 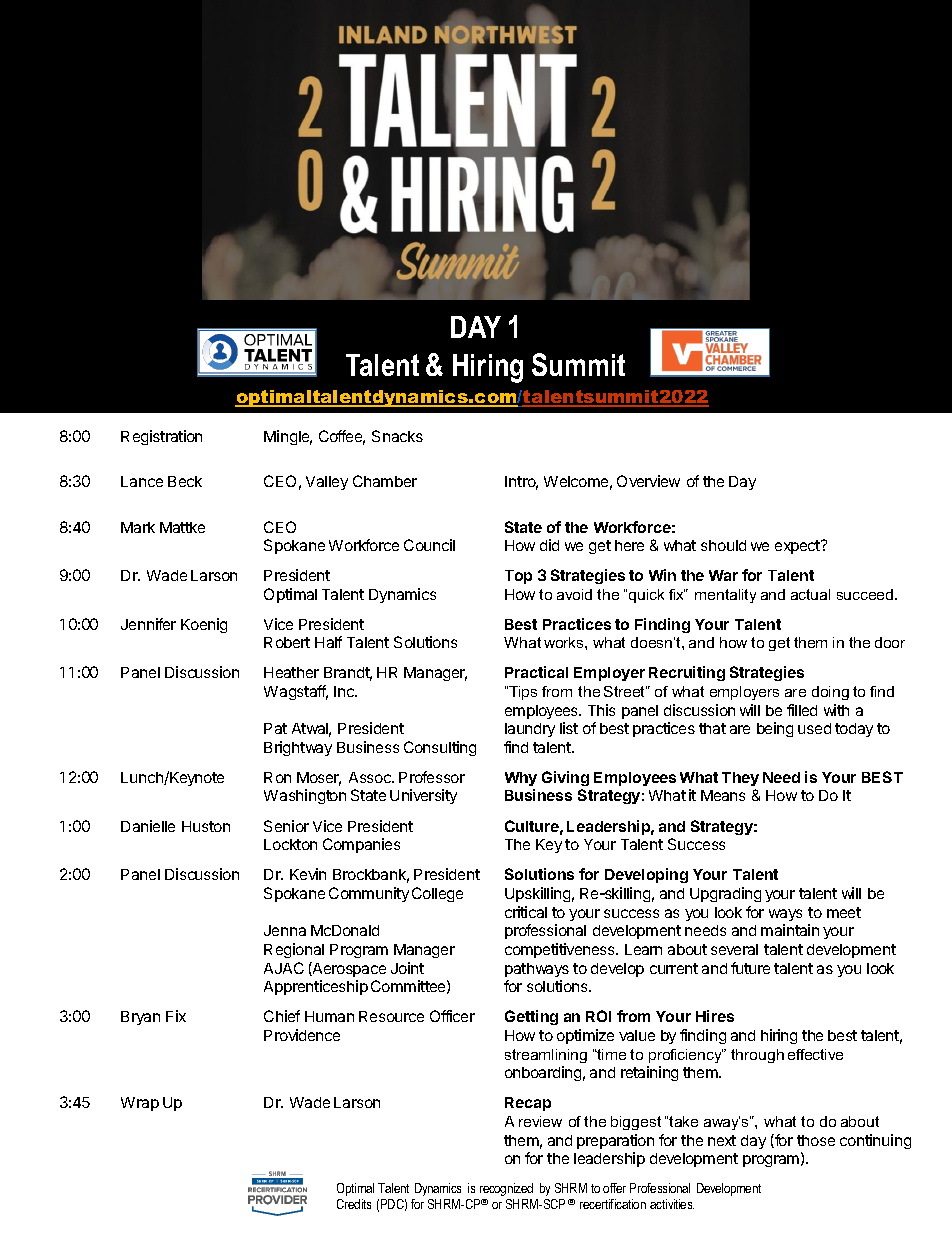 What do you see at coordinates (531, 1017) in the image?
I see `Getting` at bounding box center [531, 1017].
